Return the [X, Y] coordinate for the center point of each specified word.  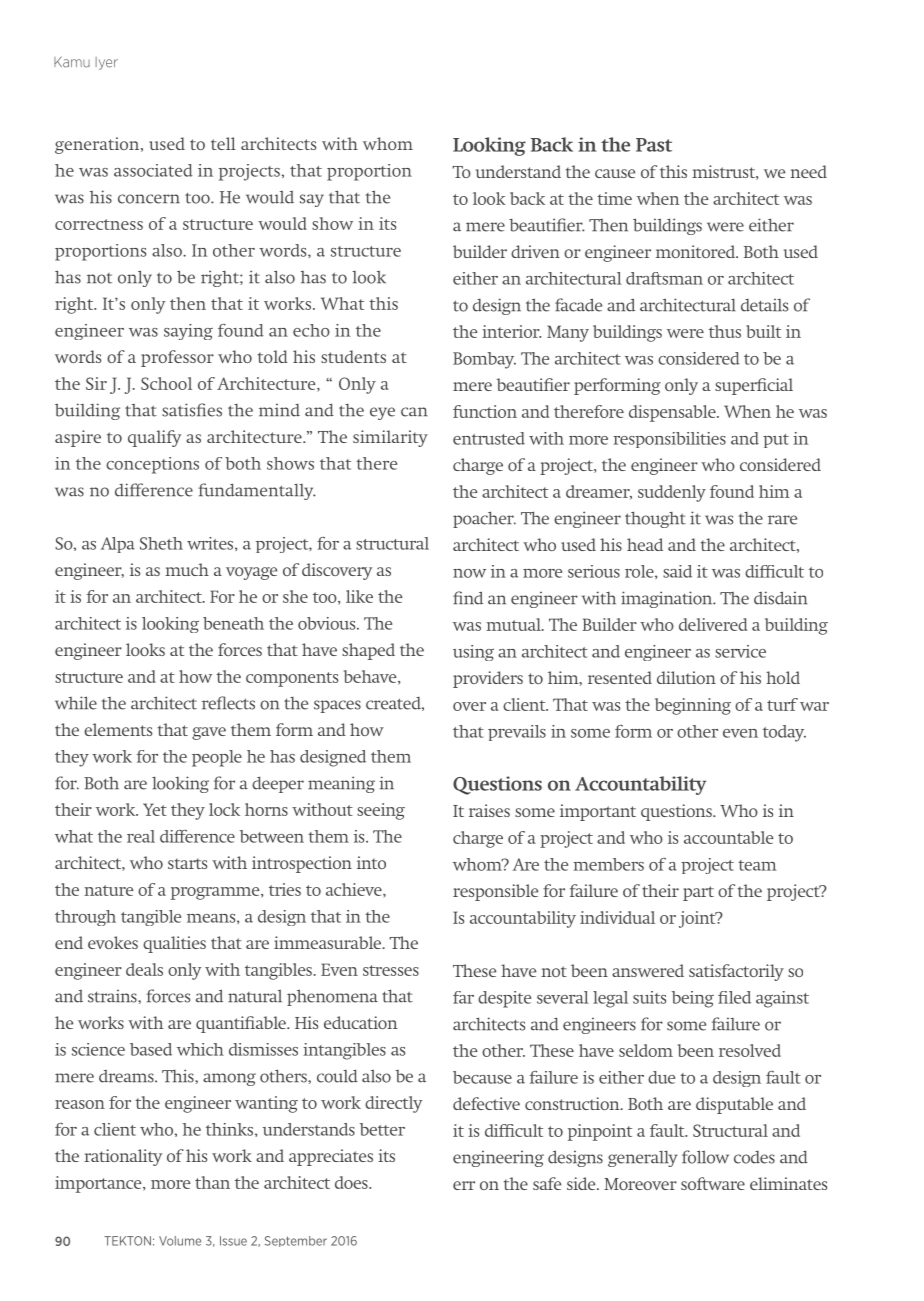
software [713, 1183]
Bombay [484, 360]
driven [535, 251]
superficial [754, 386]
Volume [180, 1241]
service [740, 651]
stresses [391, 970]
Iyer [106, 63]
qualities [174, 944]
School [166, 383]
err [464, 1185]
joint [698, 919]
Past [654, 145]
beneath [233, 623]
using [473, 653]
